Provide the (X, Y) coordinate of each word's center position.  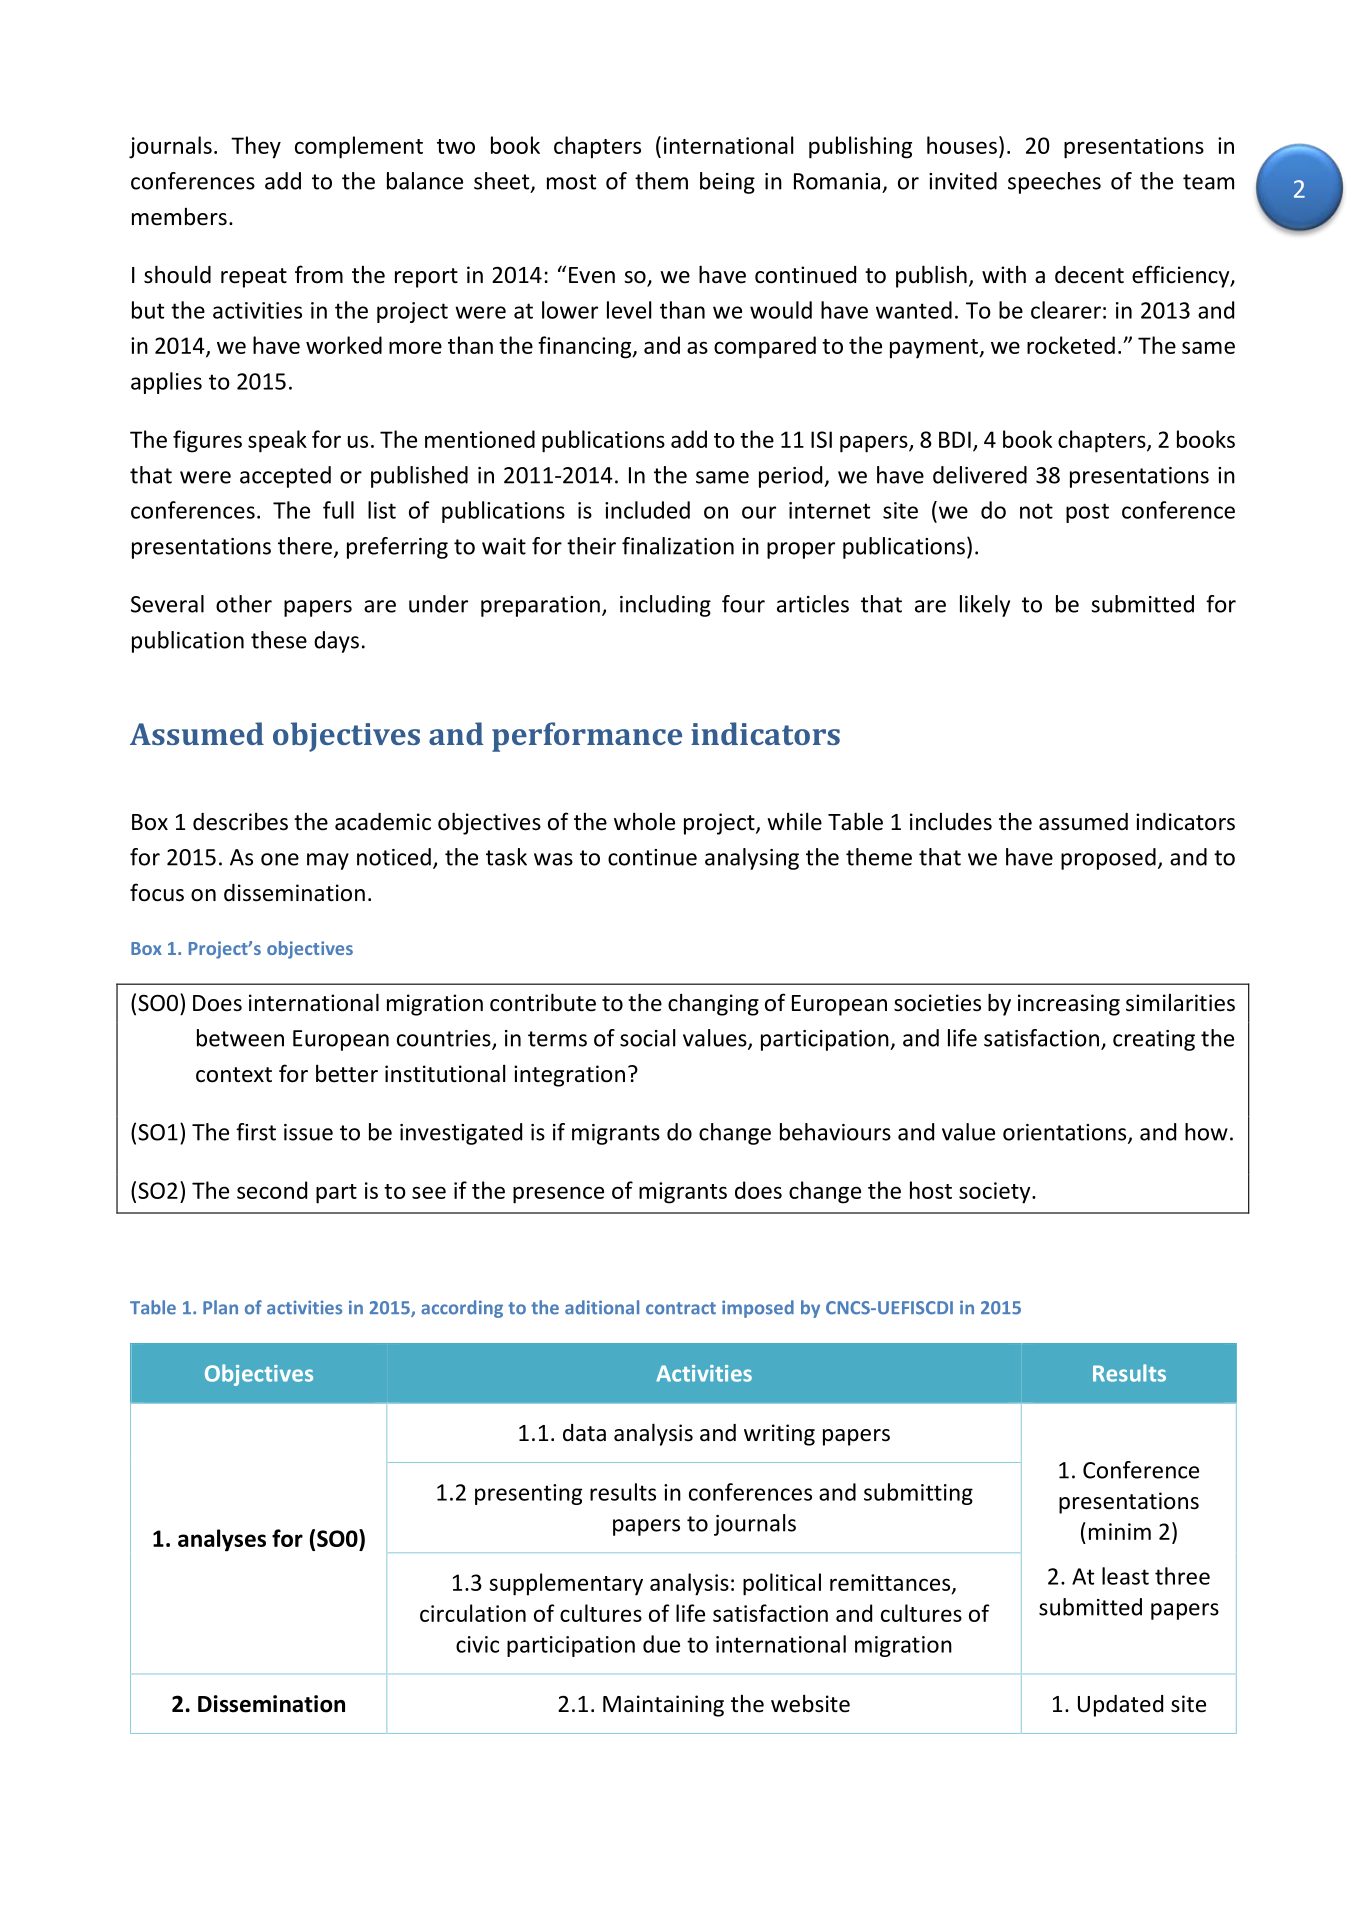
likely (985, 606)
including (665, 606)
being (727, 183)
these (279, 640)
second (272, 1190)
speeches (1054, 183)
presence (558, 1195)
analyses (222, 1540)
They (256, 147)
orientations (1066, 1133)
